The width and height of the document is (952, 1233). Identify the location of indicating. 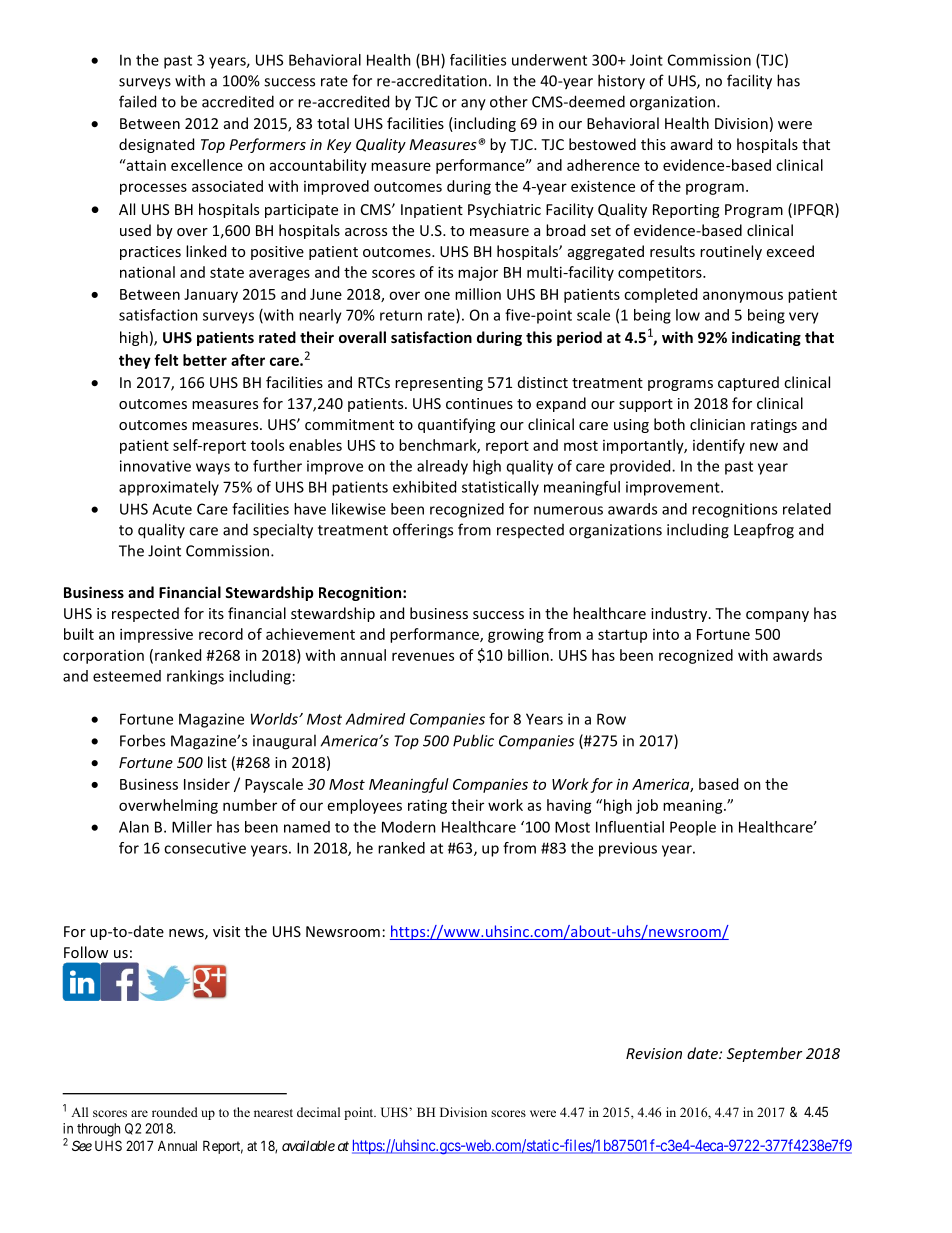
(766, 338).
